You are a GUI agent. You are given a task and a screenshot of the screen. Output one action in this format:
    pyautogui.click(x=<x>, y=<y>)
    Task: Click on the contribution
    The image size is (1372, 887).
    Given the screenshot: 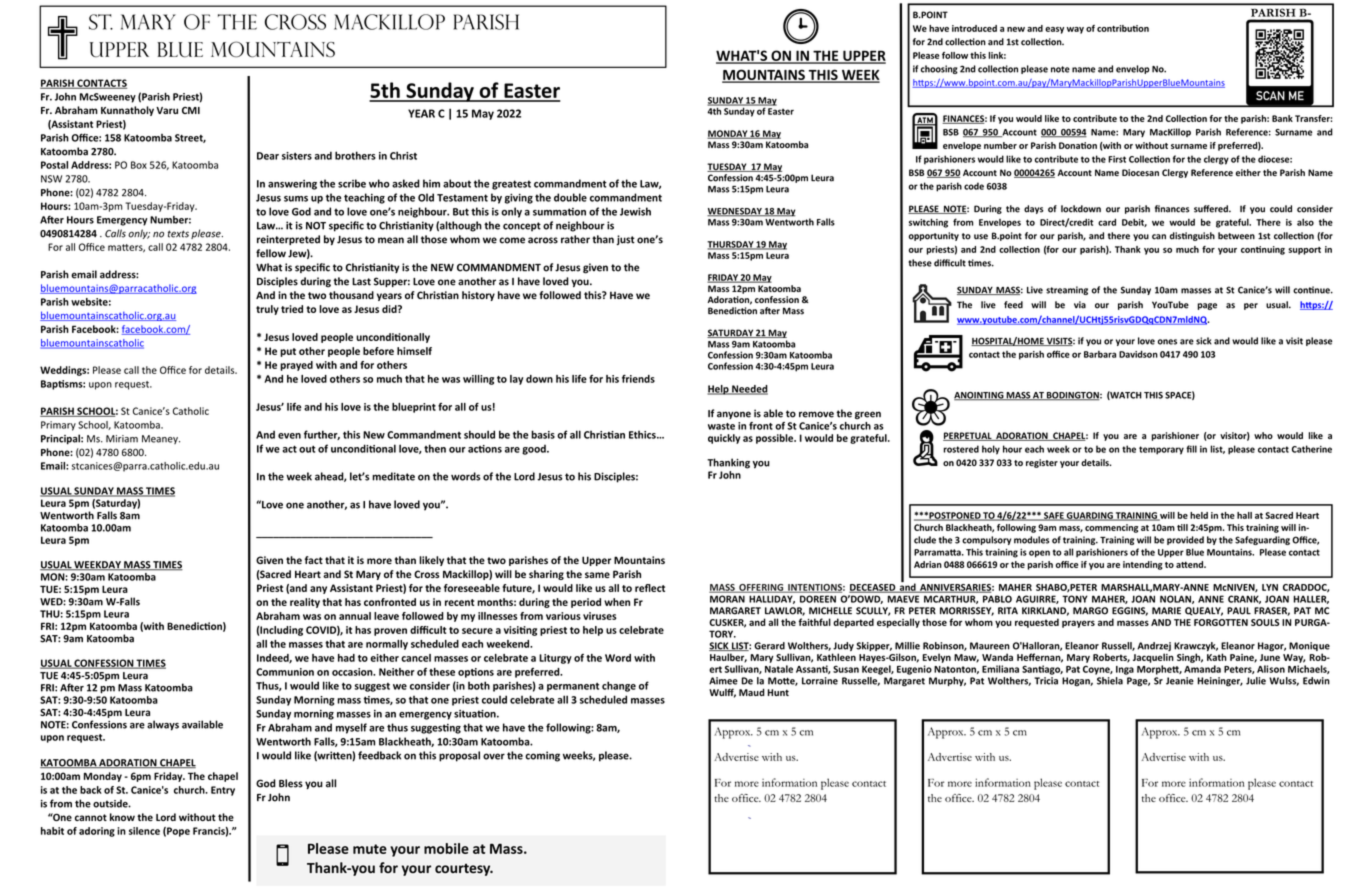 What is the action you would take?
    pyautogui.click(x=1123, y=28)
